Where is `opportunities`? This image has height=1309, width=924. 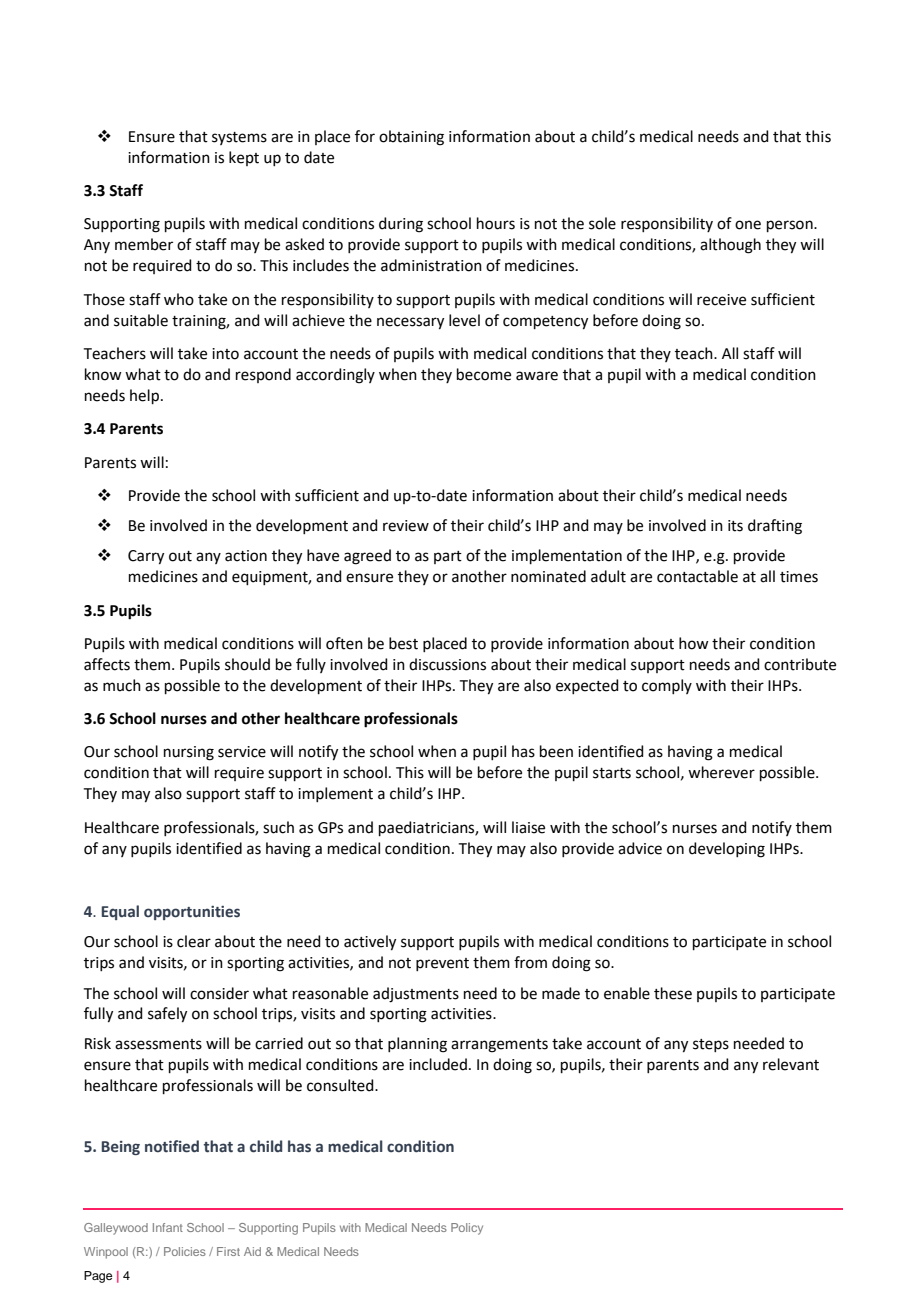
opportunities is located at coordinates (192, 913).
